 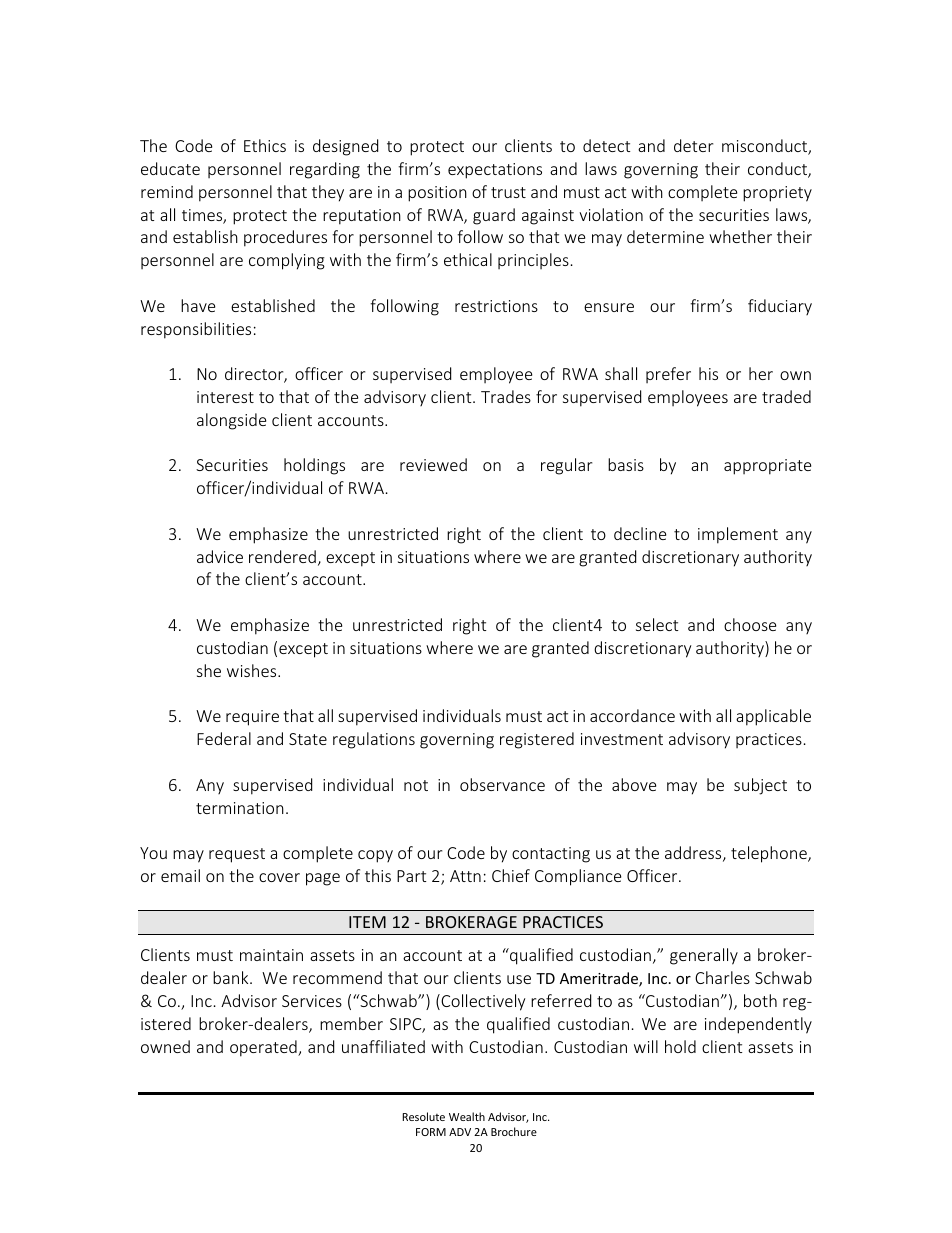 I want to click on Ethics, so click(x=265, y=145).
